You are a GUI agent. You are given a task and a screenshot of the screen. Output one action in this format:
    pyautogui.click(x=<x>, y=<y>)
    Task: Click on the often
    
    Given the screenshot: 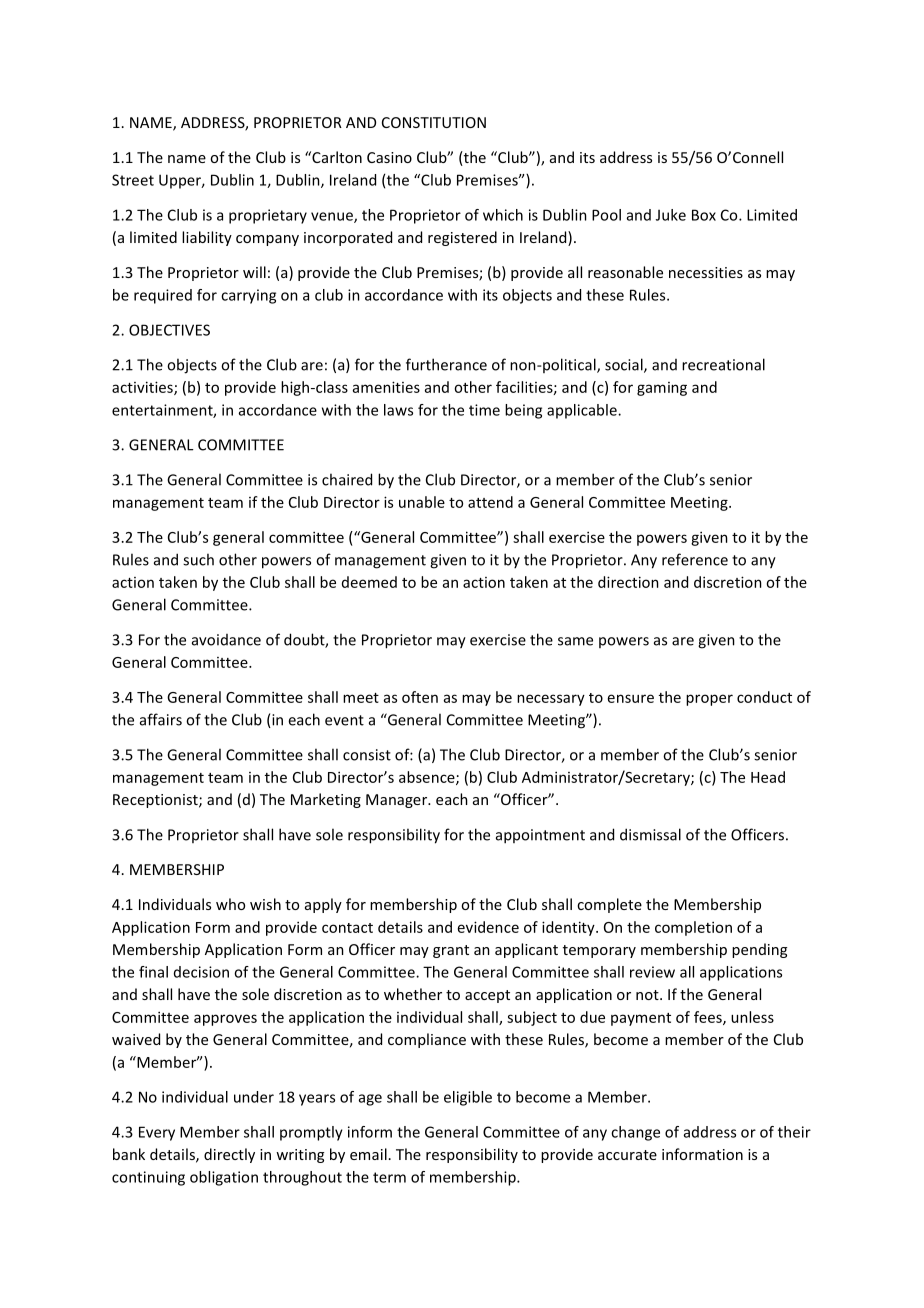 What is the action you would take?
    pyautogui.click(x=420, y=697)
